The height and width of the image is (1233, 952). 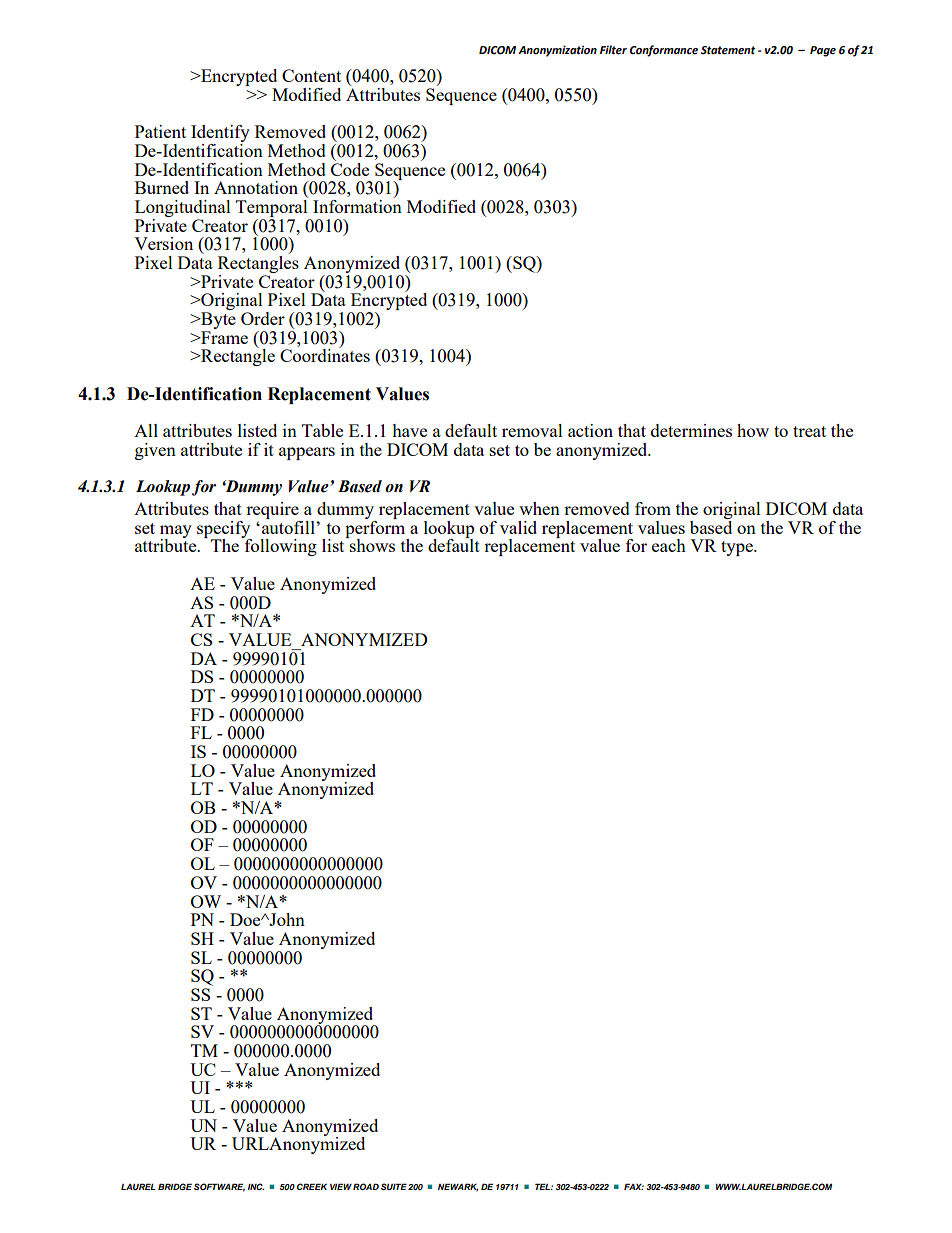 What do you see at coordinates (220, 135) in the image?
I see `Identify` at bounding box center [220, 135].
